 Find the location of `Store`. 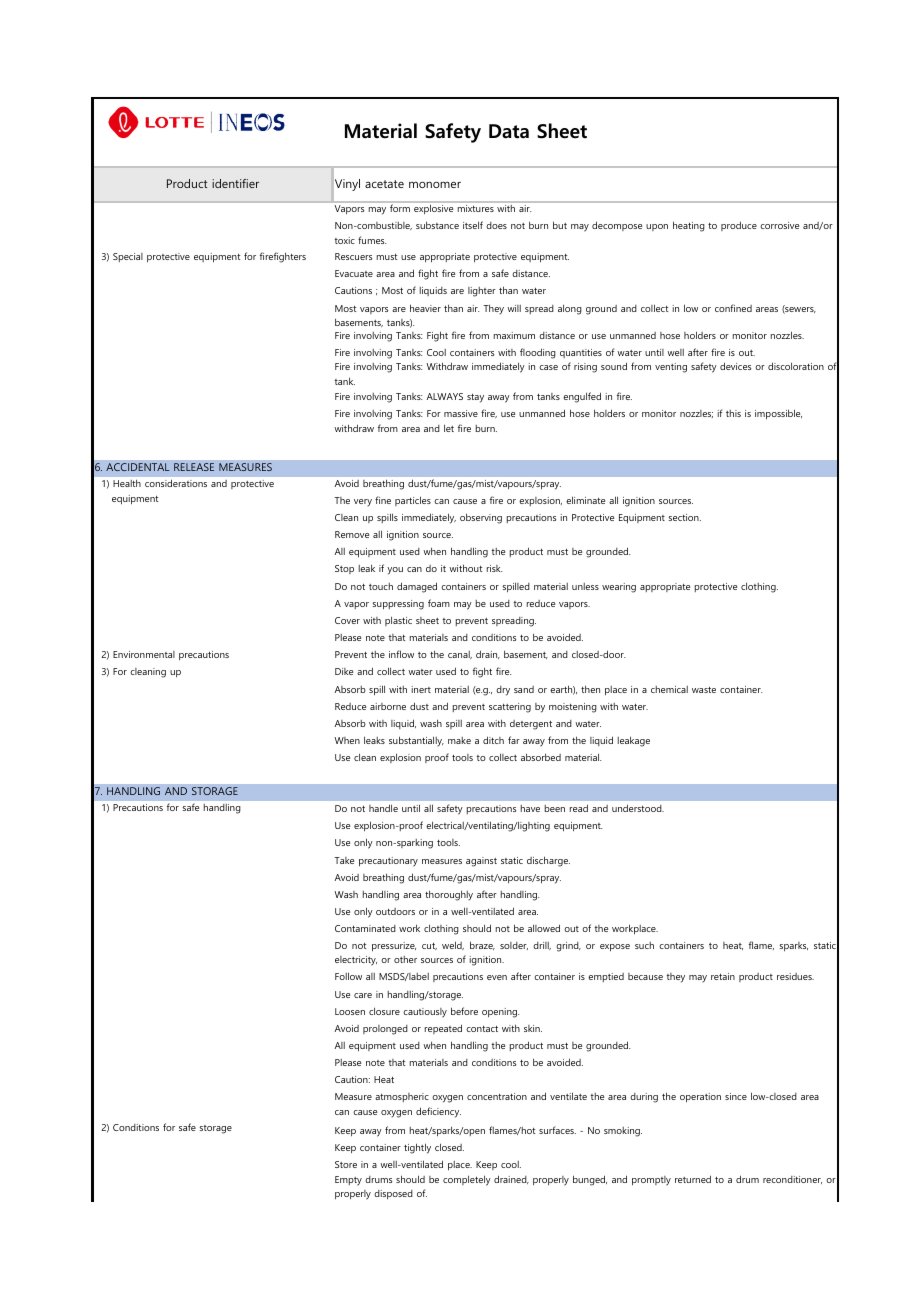

Store is located at coordinates (346, 1164).
